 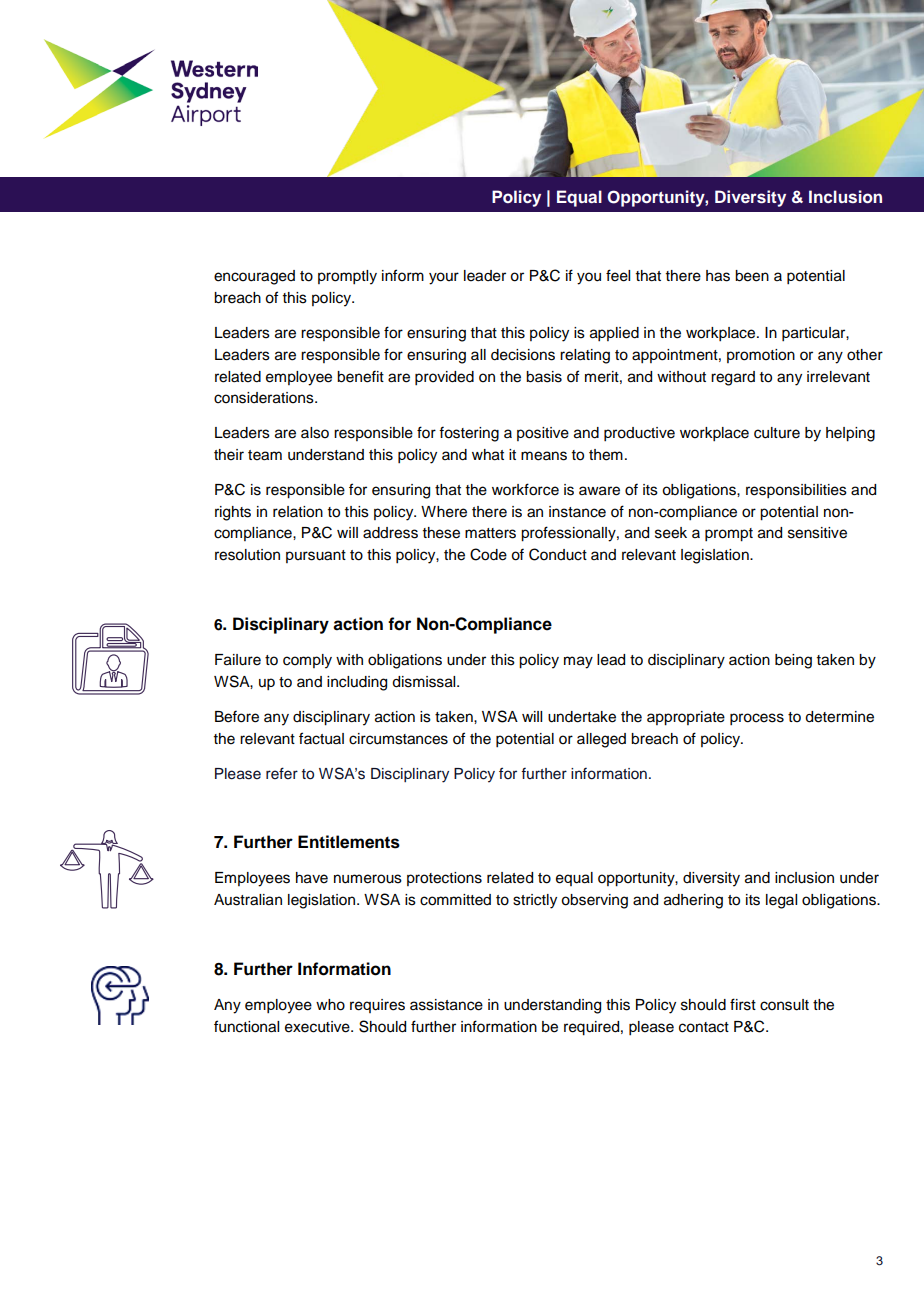 I want to click on means, so click(x=544, y=456).
